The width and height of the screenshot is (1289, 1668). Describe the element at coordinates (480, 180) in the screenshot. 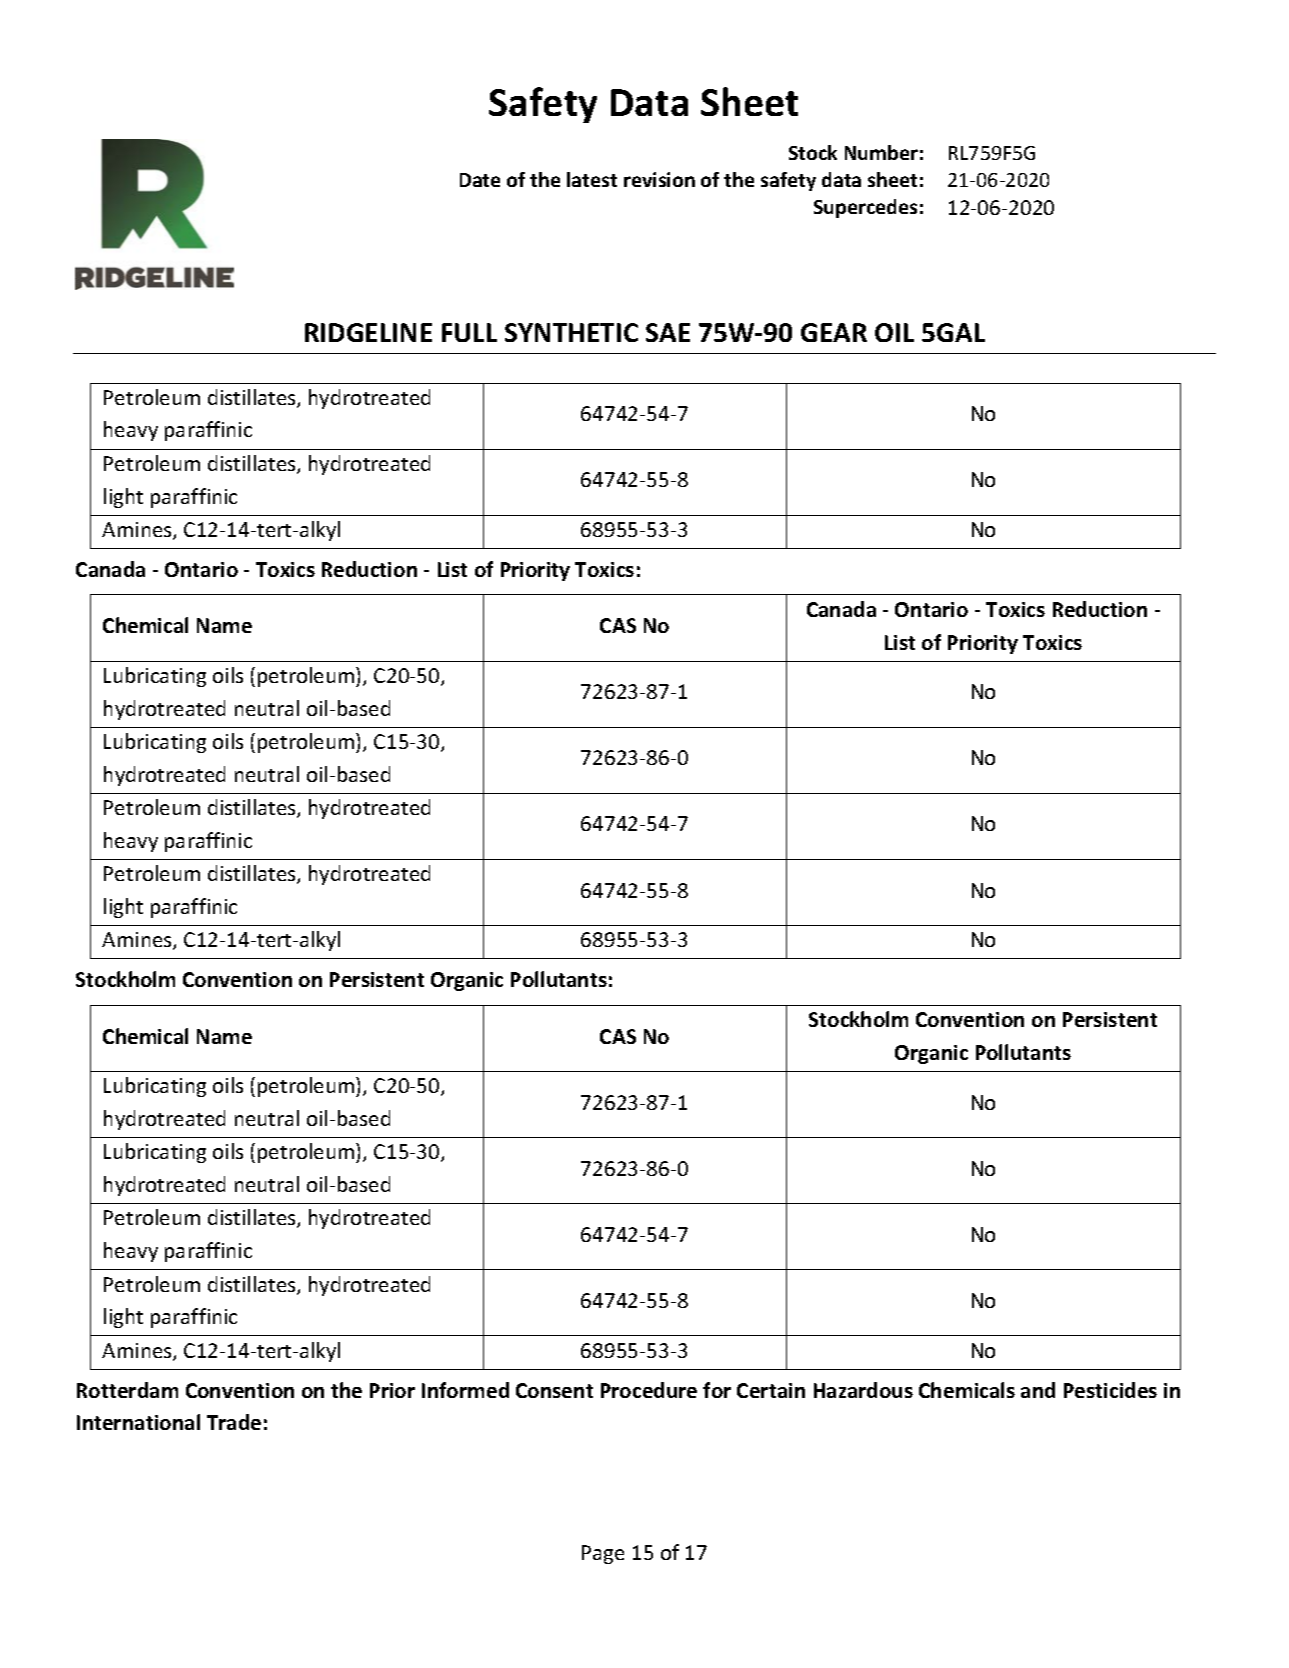

I see `Date` at that location.
